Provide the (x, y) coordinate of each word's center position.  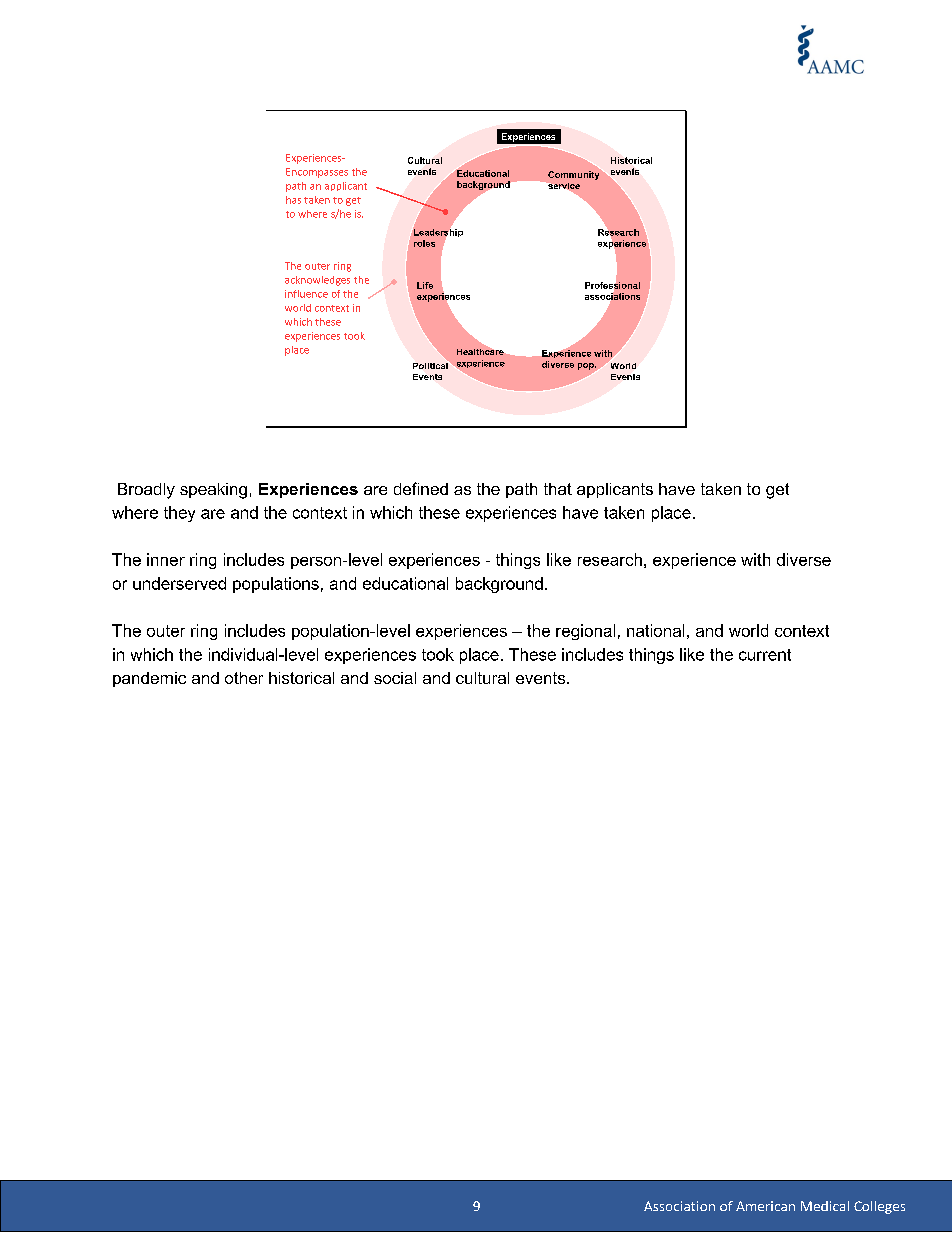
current (765, 655)
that (558, 489)
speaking (213, 491)
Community (575, 174)
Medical (825, 1206)
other (244, 678)
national (655, 630)
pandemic (149, 679)
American (765, 1206)
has (293, 200)
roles (424, 243)
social (395, 678)
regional (585, 632)
